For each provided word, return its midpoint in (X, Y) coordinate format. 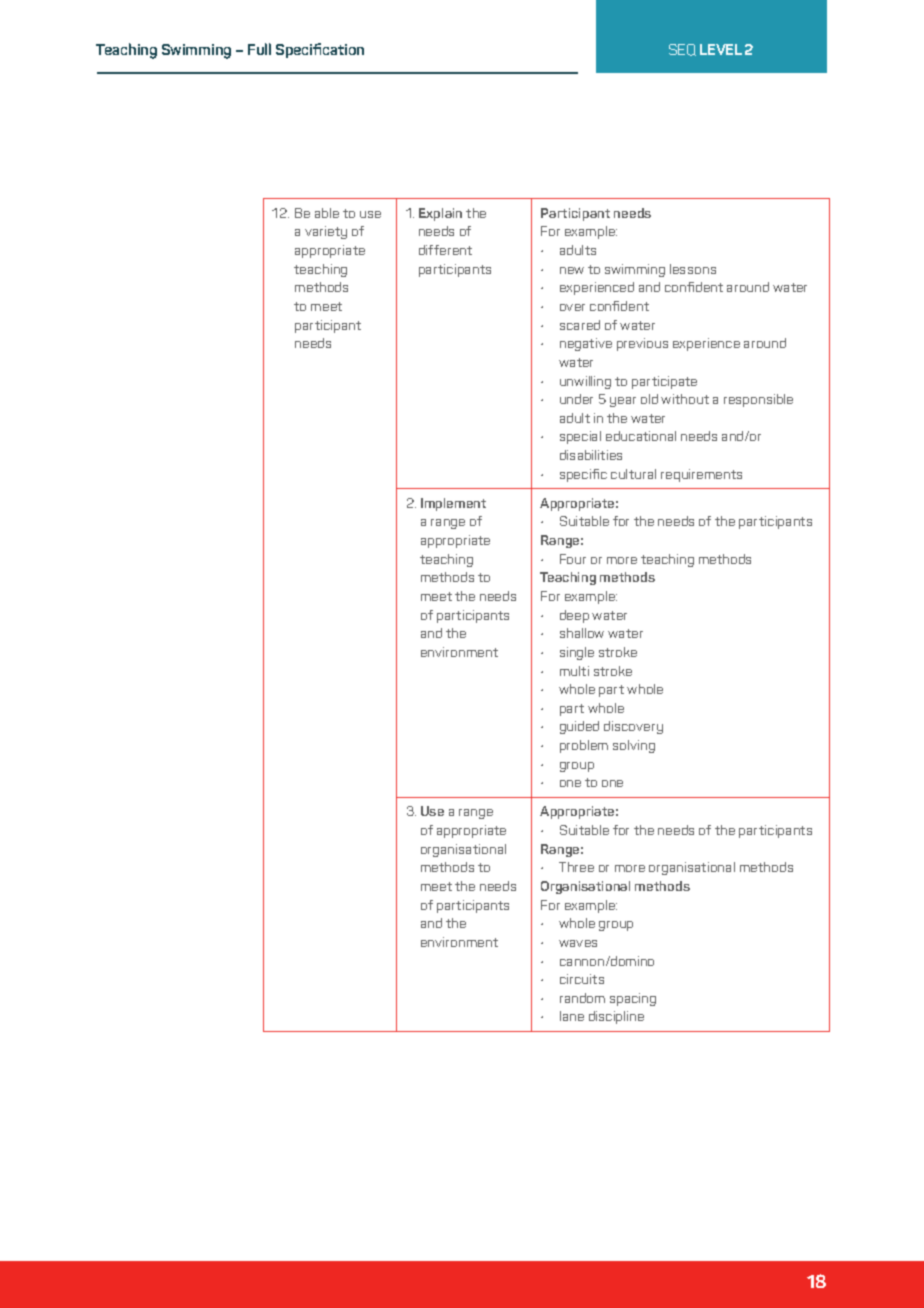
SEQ (682, 50)
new (572, 270)
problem (584, 746)
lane (572, 1016)
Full (259, 49)
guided (579, 727)
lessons (693, 269)
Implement (453, 504)
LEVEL (721, 49)
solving (634, 746)
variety (326, 232)
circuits (582, 979)
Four (573, 559)
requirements (701, 475)
